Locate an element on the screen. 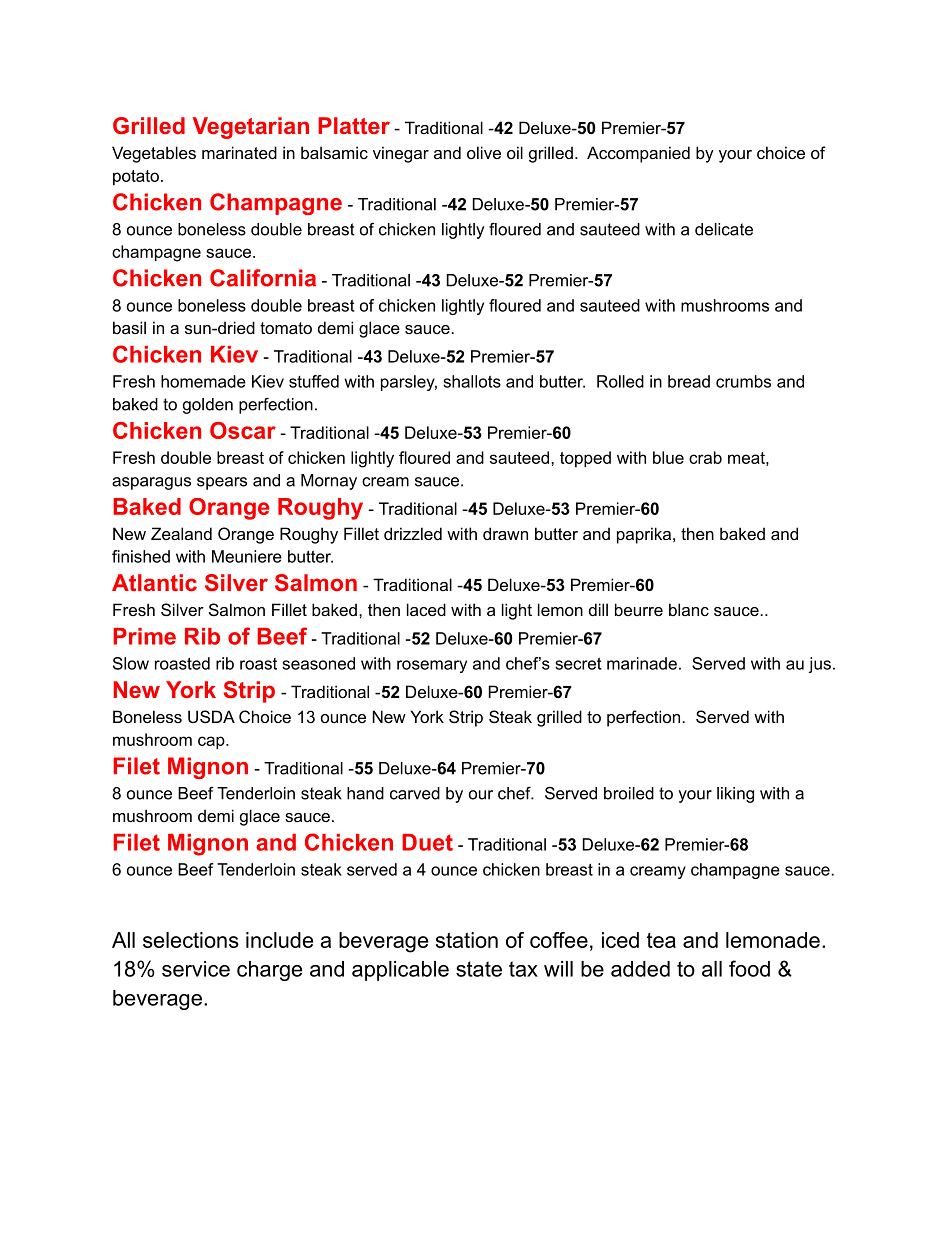  Zealand is located at coordinates (181, 533).
